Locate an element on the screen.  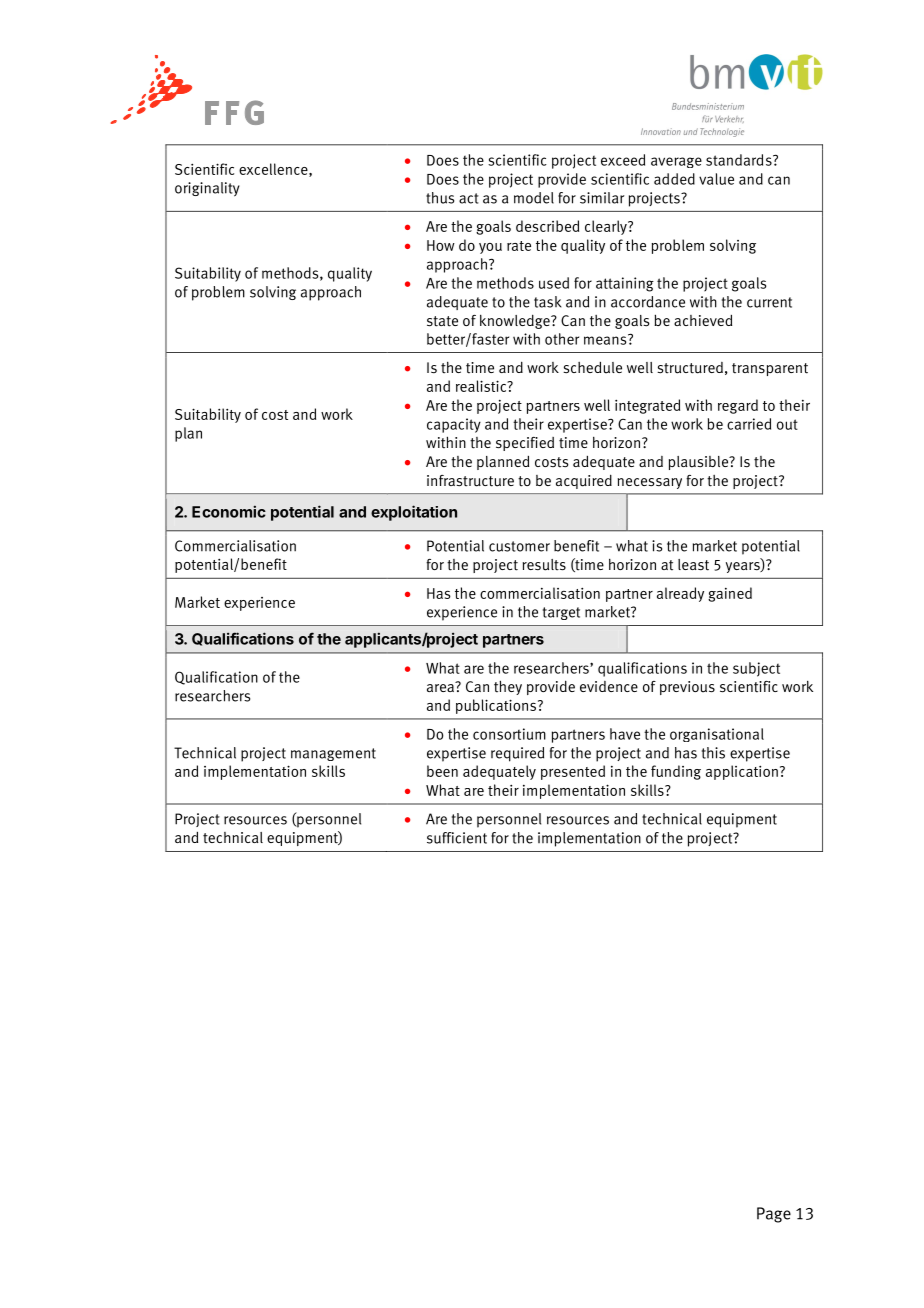
they is located at coordinates (508, 687).
